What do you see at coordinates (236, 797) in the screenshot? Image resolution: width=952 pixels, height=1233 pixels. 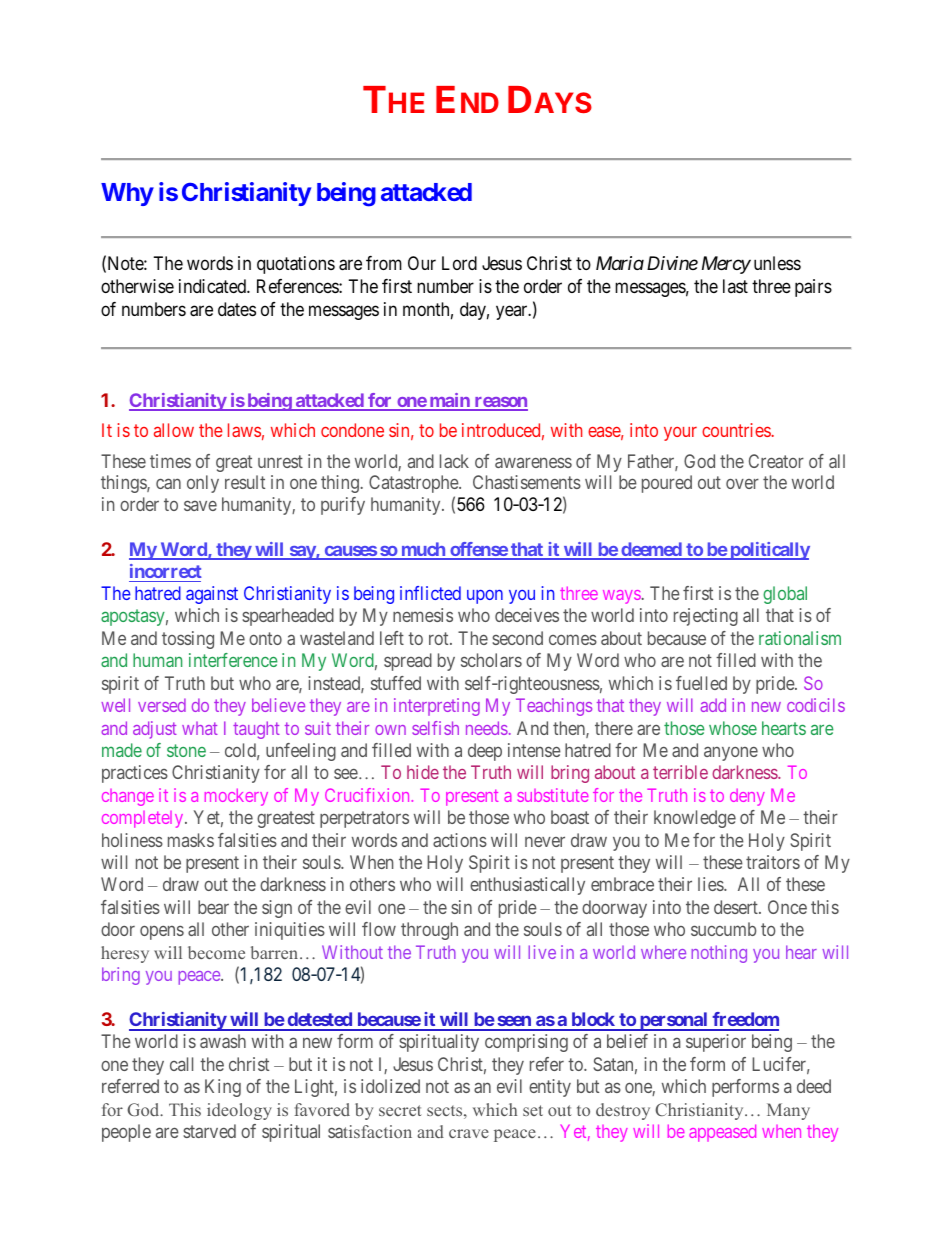 I see `mockery` at bounding box center [236, 797].
